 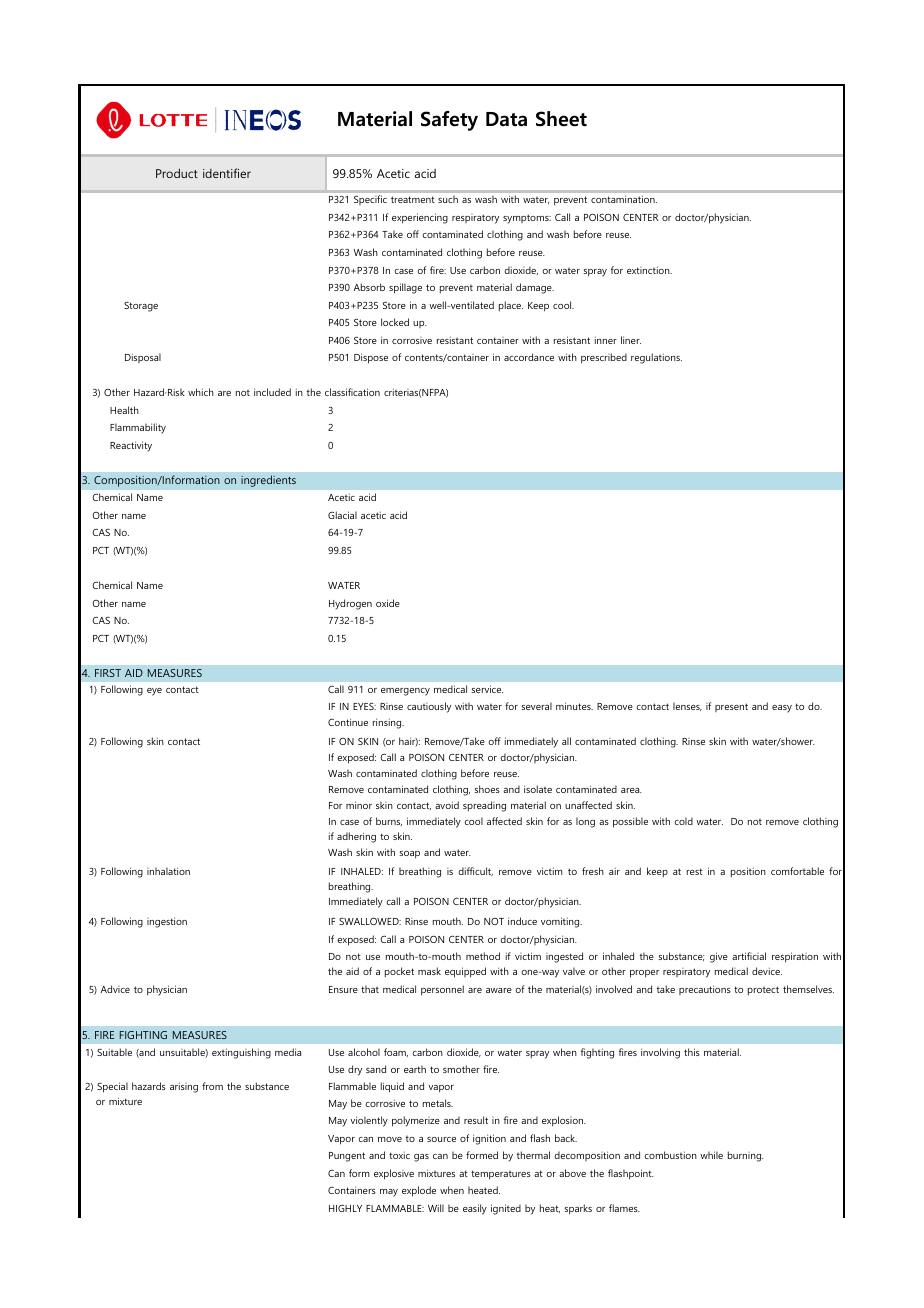 I want to click on inhalation, so click(x=168, y=871).
